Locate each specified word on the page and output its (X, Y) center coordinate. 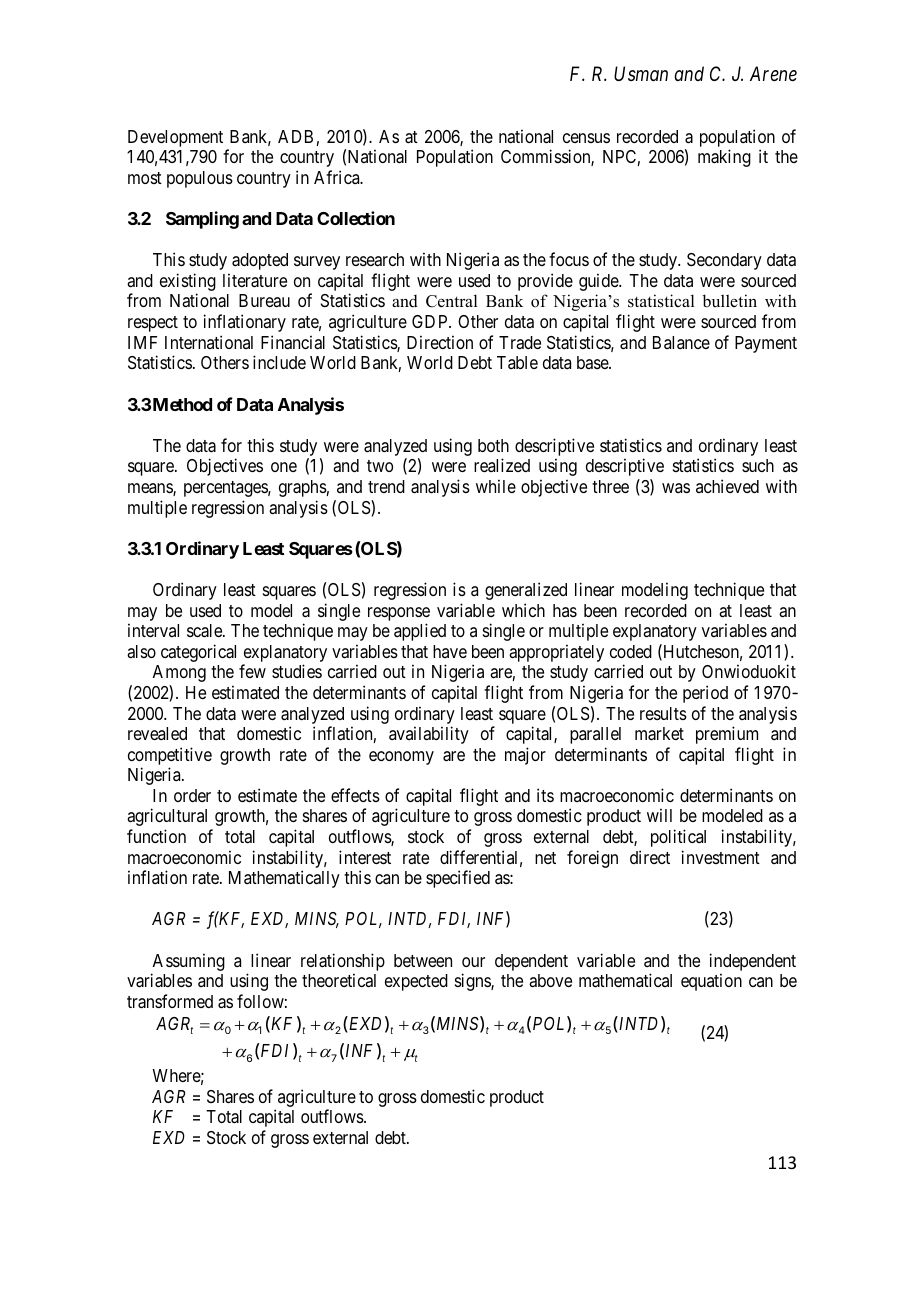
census (586, 138)
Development (175, 138)
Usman (641, 73)
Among (179, 673)
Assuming (188, 963)
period (705, 694)
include (279, 362)
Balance (681, 342)
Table (517, 362)
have (450, 651)
